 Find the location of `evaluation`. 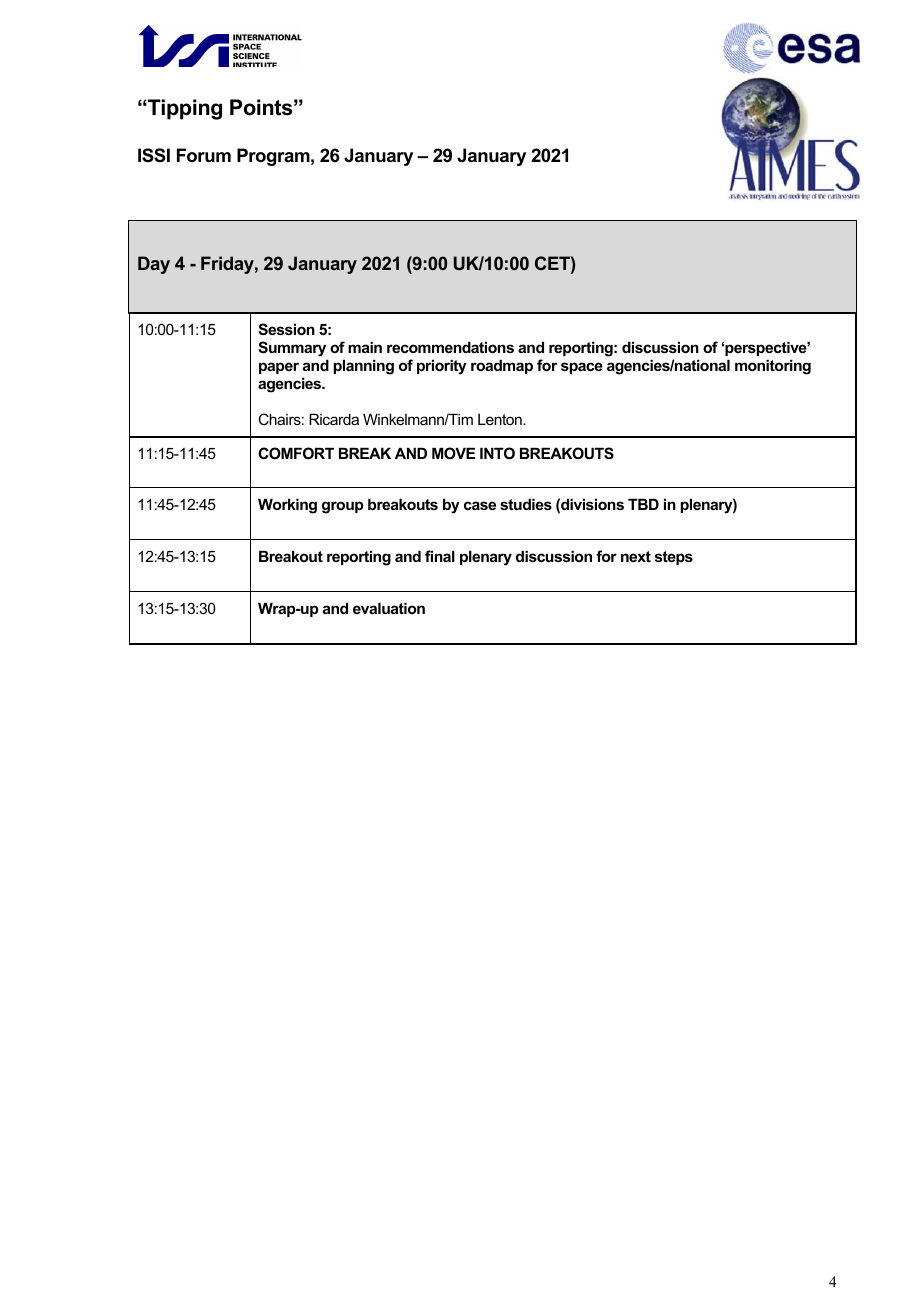

evaluation is located at coordinates (389, 608).
